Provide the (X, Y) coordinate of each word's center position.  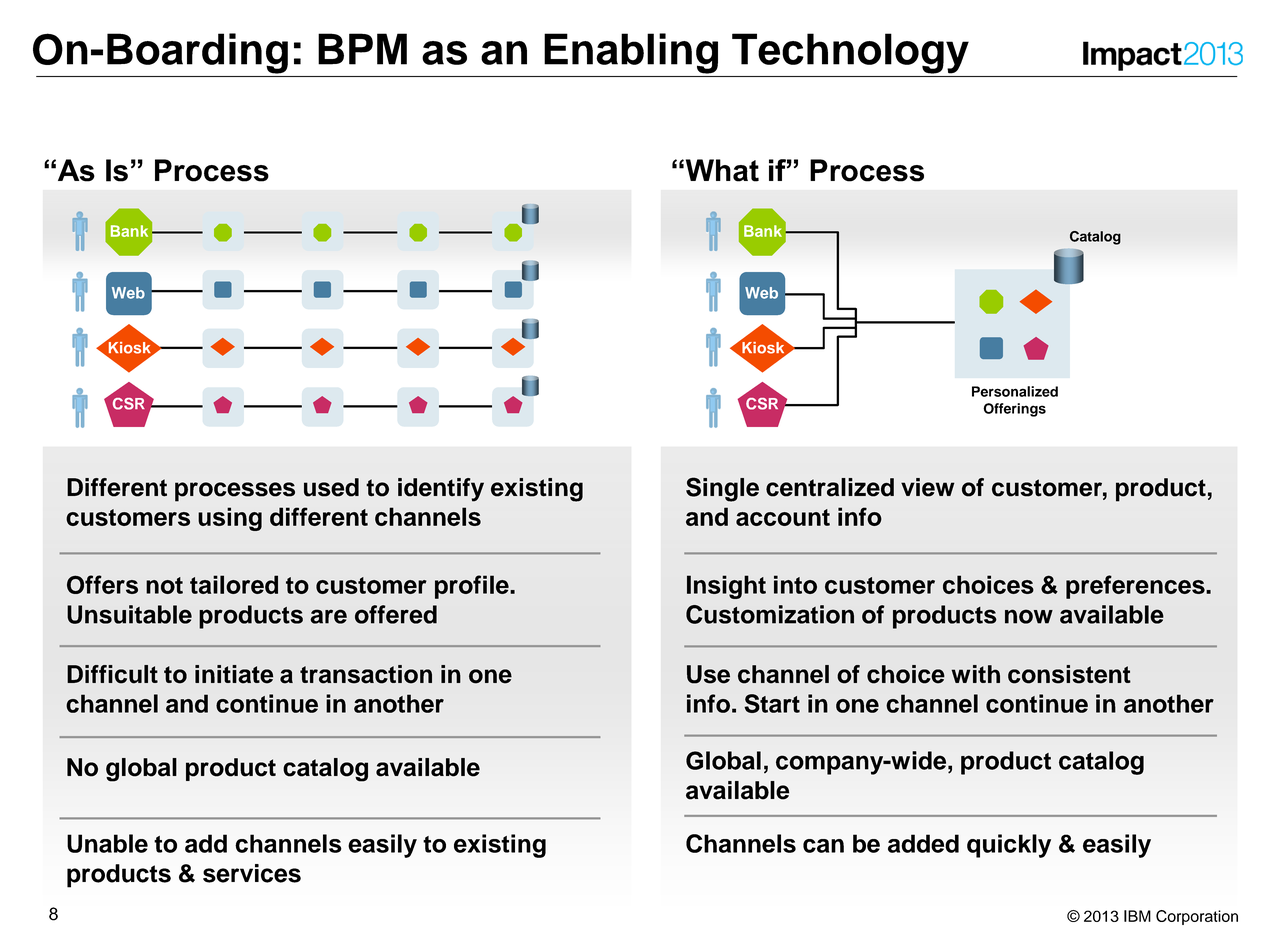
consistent (1069, 674)
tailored (234, 584)
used (331, 487)
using (230, 519)
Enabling (631, 53)
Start (772, 703)
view (928, 487)
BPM (362, 49)
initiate (234, 674)
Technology (850, 53)
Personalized (1015, 391)
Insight (726, 587)
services (252, 873)
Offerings (1014, 410)
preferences (1136, 587)
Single (722, 489)
